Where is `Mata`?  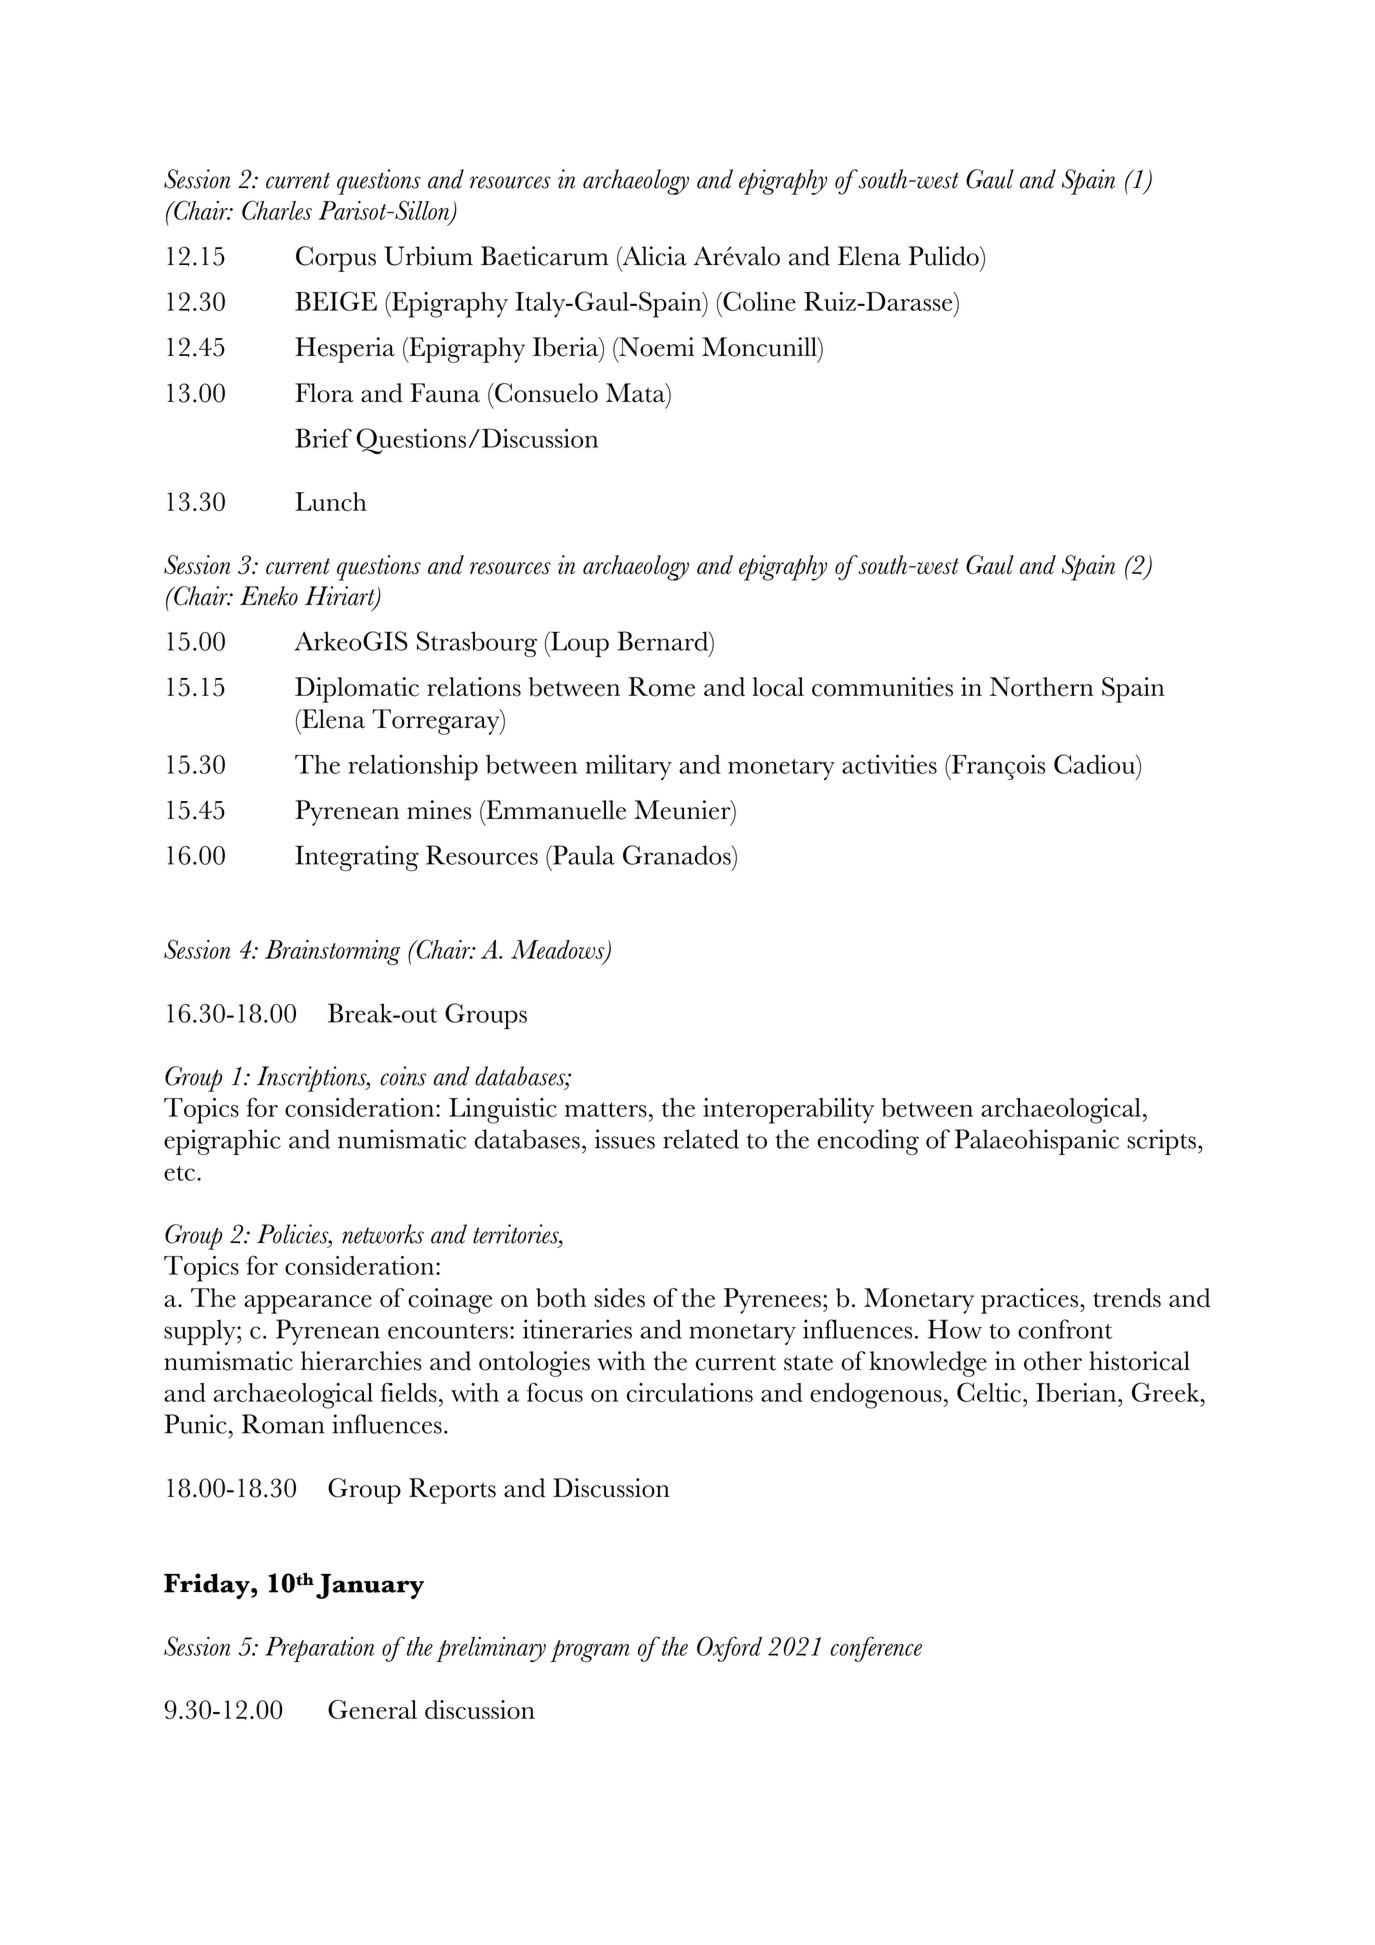 Mata is located at coordinates (636, 393).
